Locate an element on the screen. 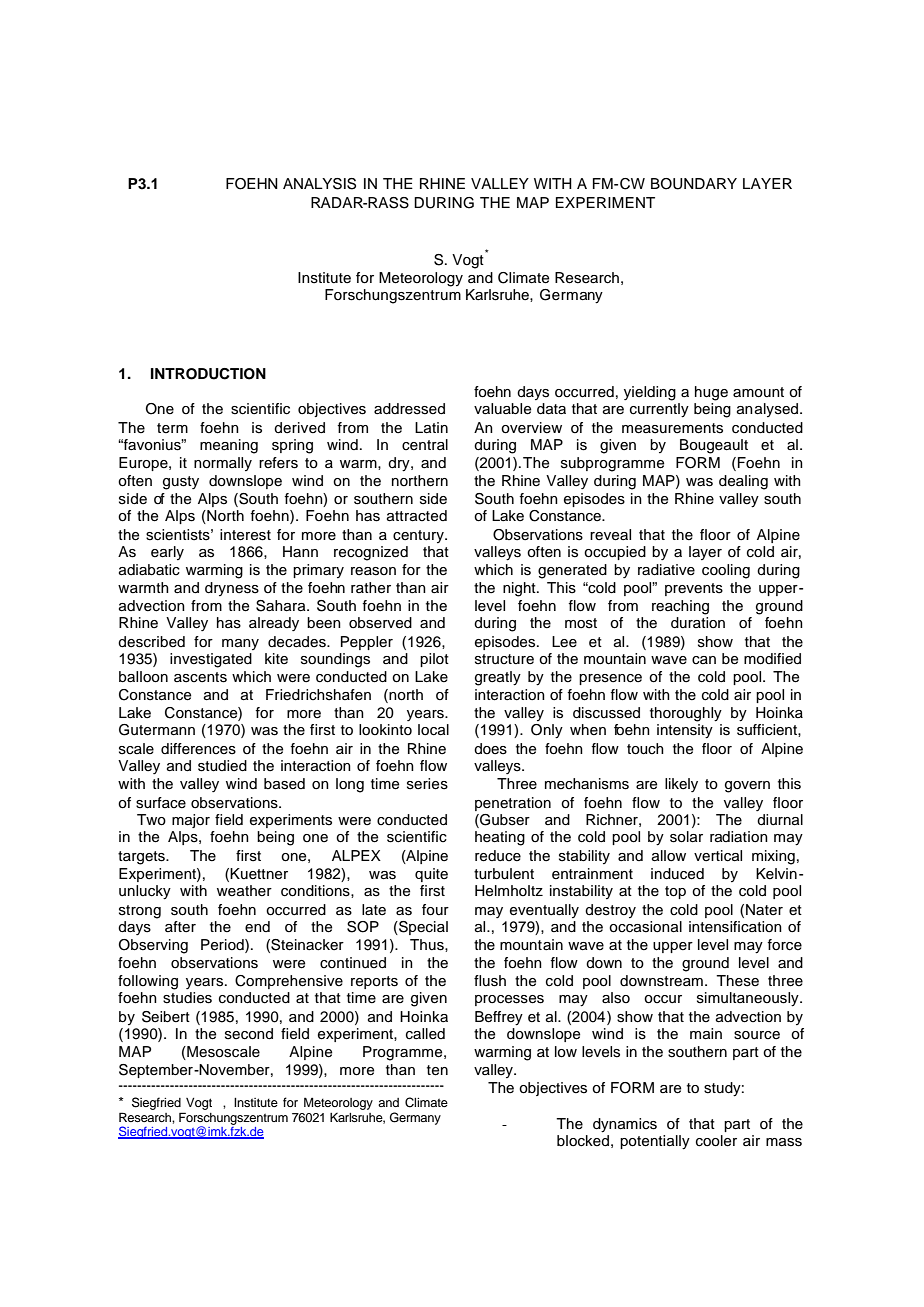  solar is located at coordinates (686, 837).
